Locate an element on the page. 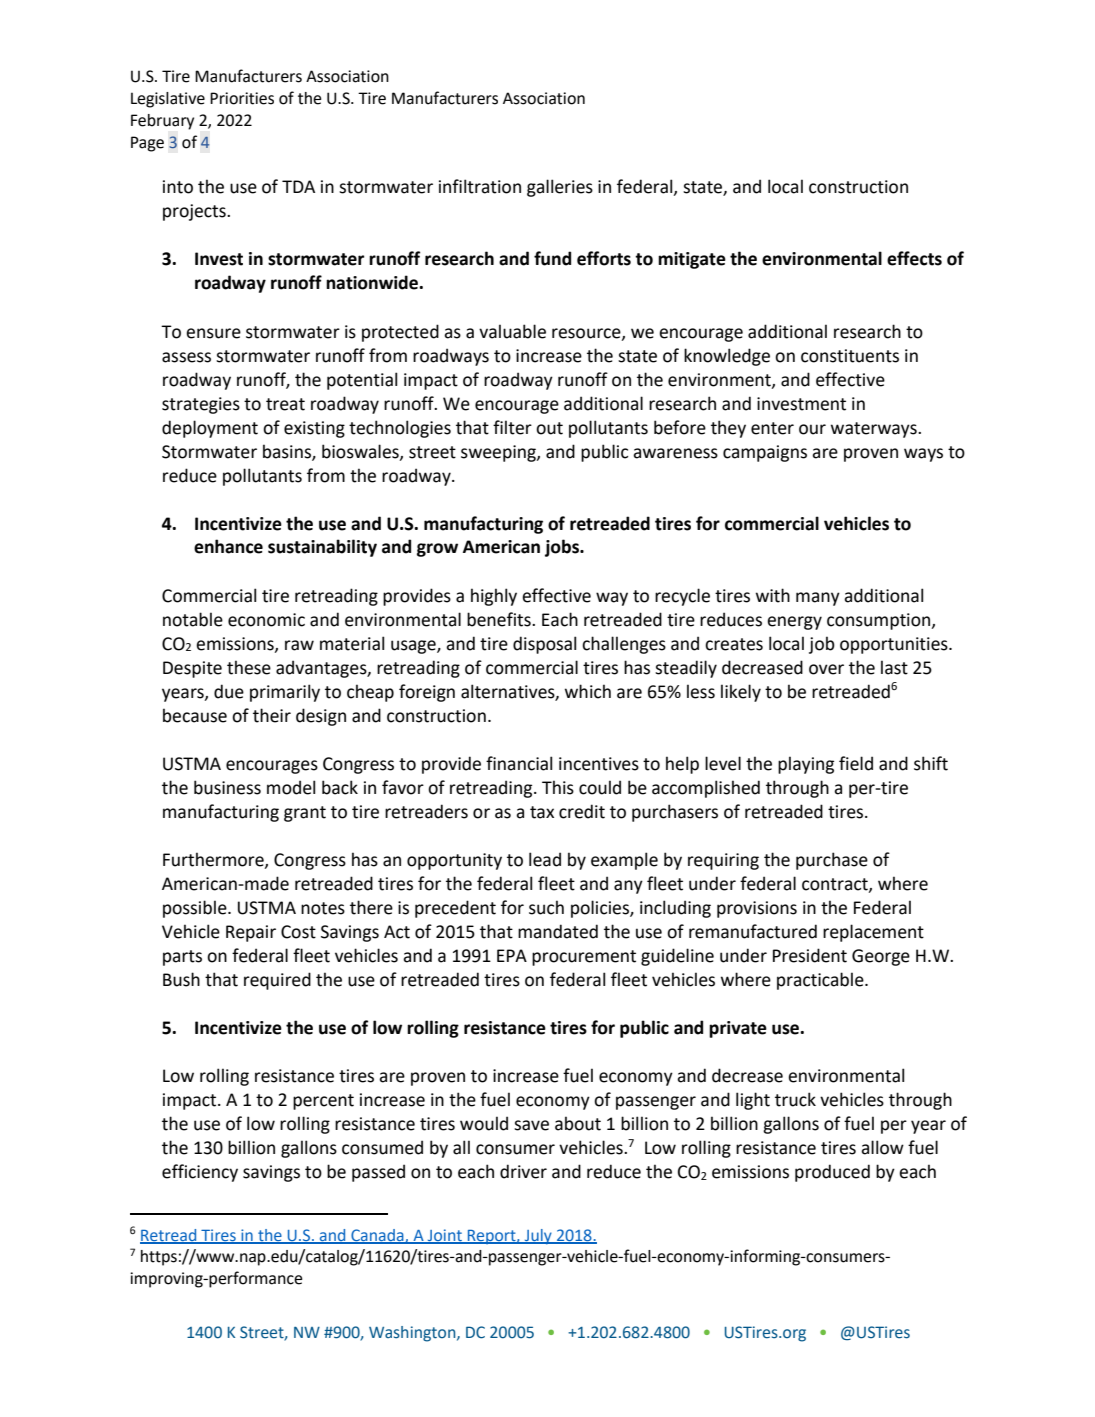  over is located at coordinates (826, 669).
